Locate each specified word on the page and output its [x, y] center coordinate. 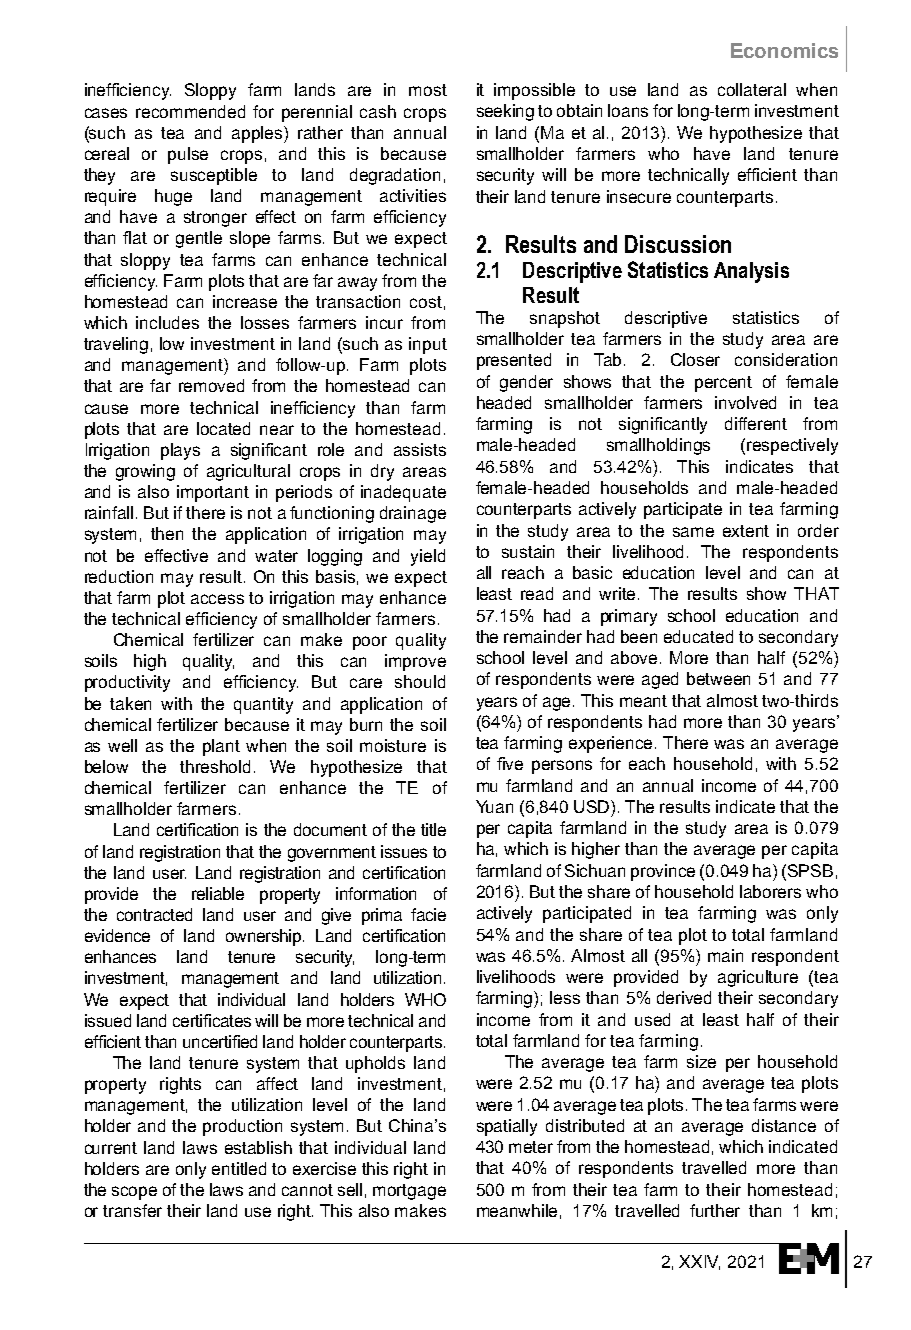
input [428, 345]
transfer [132, 1210]
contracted [154, 914]
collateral [752, 89]
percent [723, 384]
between [718, 678]
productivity [127, 683]
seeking [505, 112]
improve [415, 662]
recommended [190, 111]
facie [428, 914]
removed [211, 385]
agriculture [758, 978]
